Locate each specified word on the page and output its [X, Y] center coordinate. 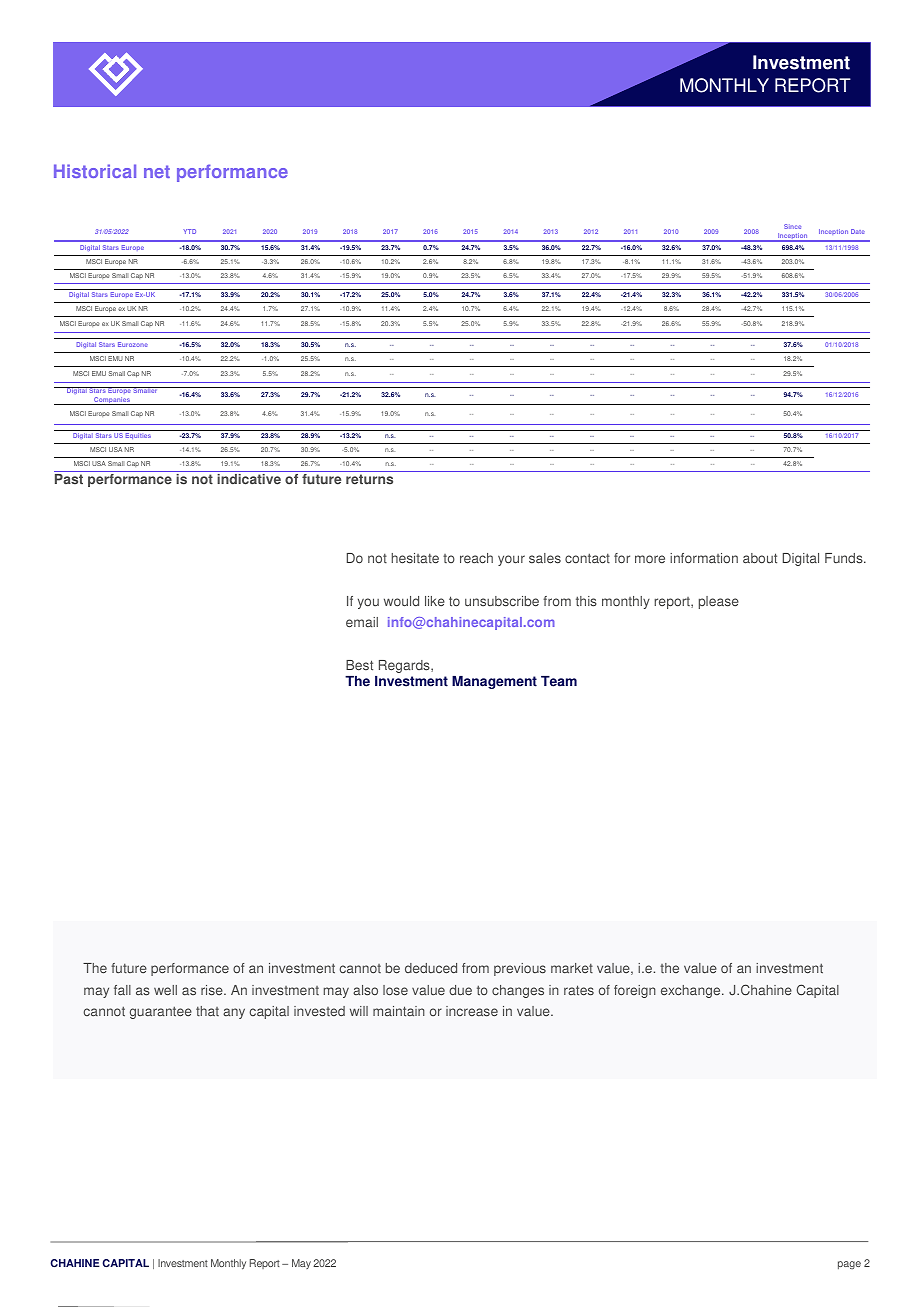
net [157, 171]
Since [792, 226]
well [165, 990]
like [435, 601]
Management [494, 682]
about [760, 558]
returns [369, 479]
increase [472, 1011]
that [207, 1011]
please [719, 602]
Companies [112, 401]
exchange [692, 991]
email [362, 622]
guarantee [161, 1012]
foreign [635, 991]
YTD [189, 231]
